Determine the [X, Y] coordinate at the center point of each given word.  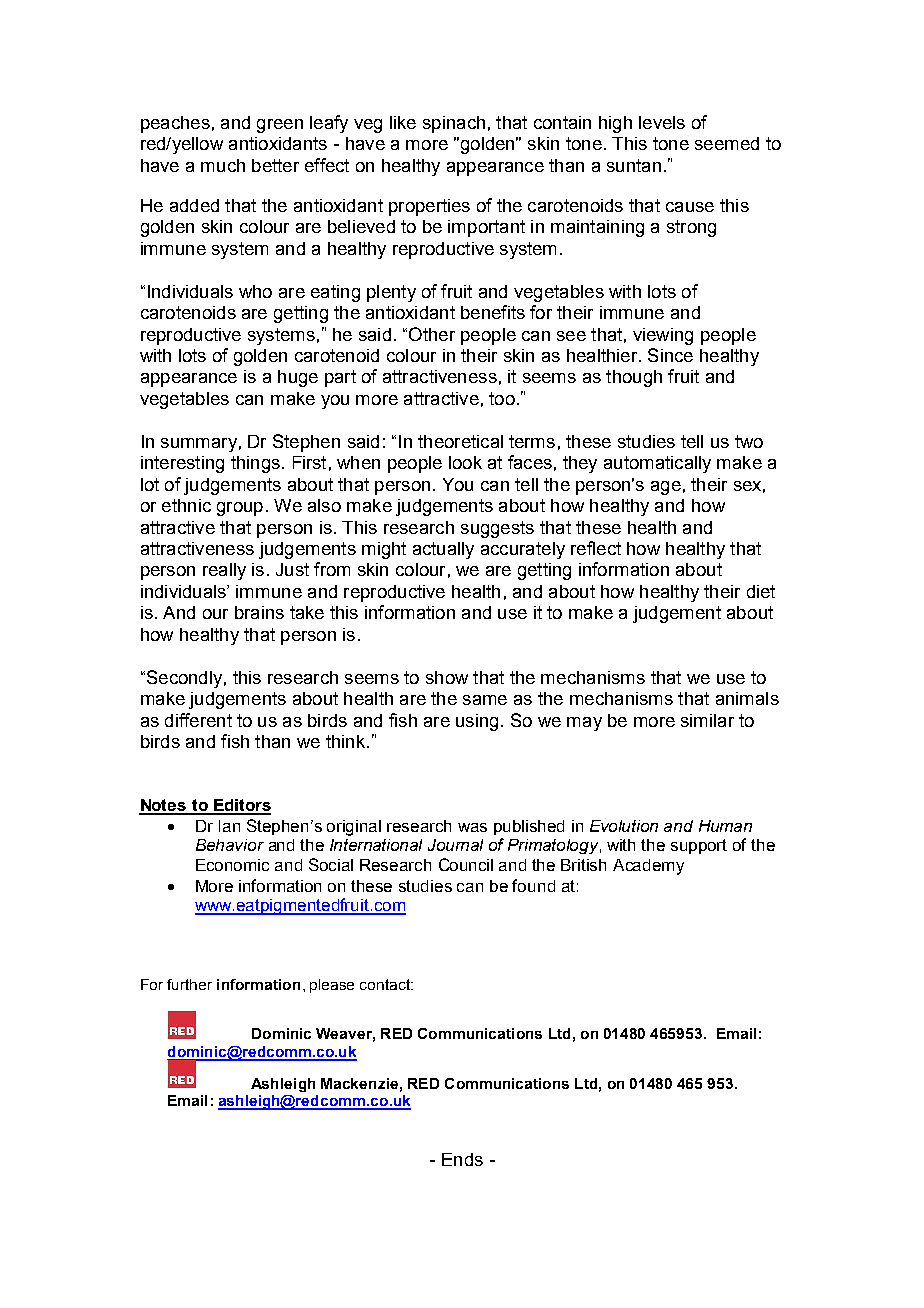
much [223, 165]
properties [429, 207]
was [472, 827]
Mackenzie [359, 1083]
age [666, 488]
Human [725, 826]
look [465, 462]
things [255, 464]
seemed [727, 143]
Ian [229, 826]
